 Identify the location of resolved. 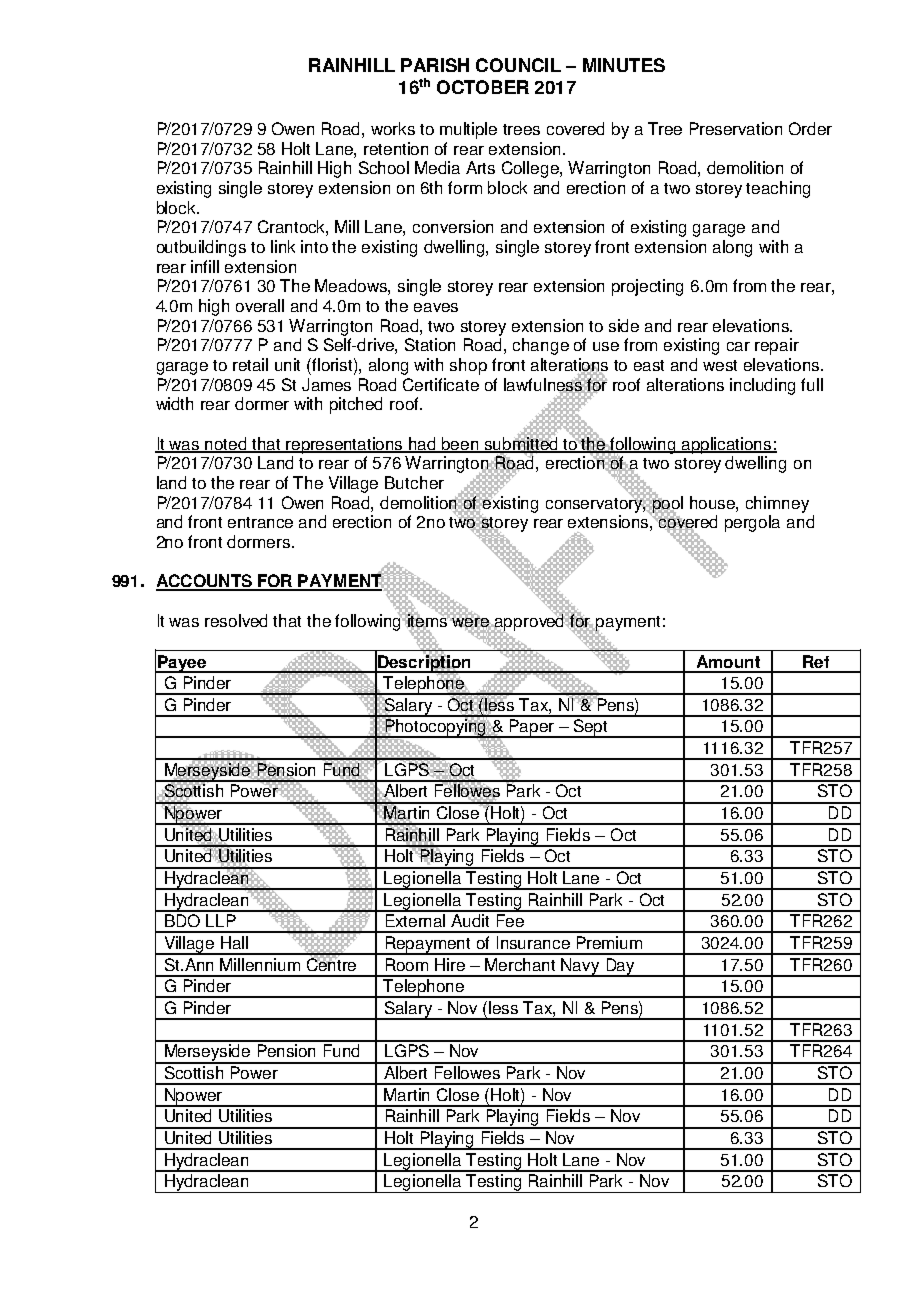
(236, 620).
